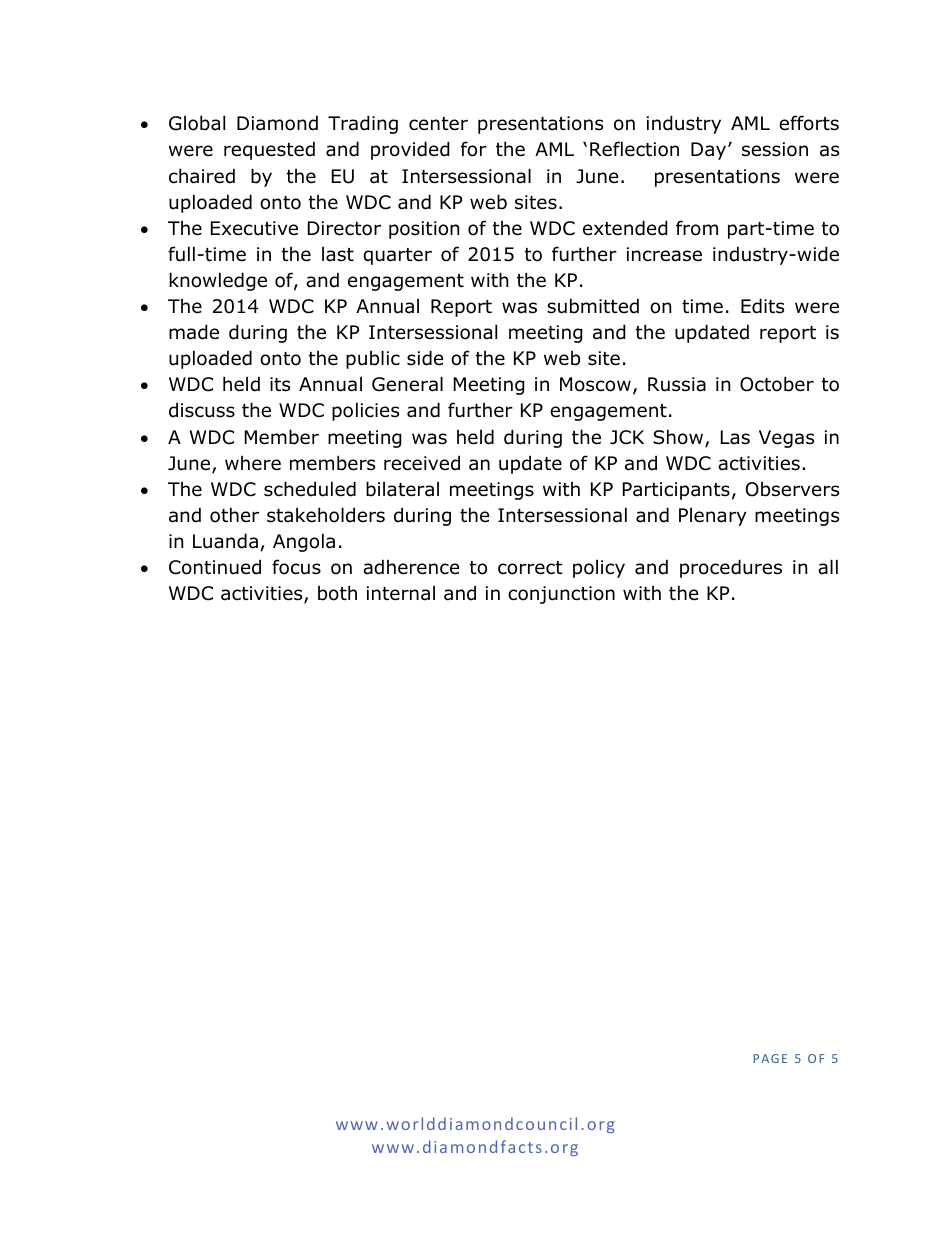  I want to click on Executive, so click(254, 228).
